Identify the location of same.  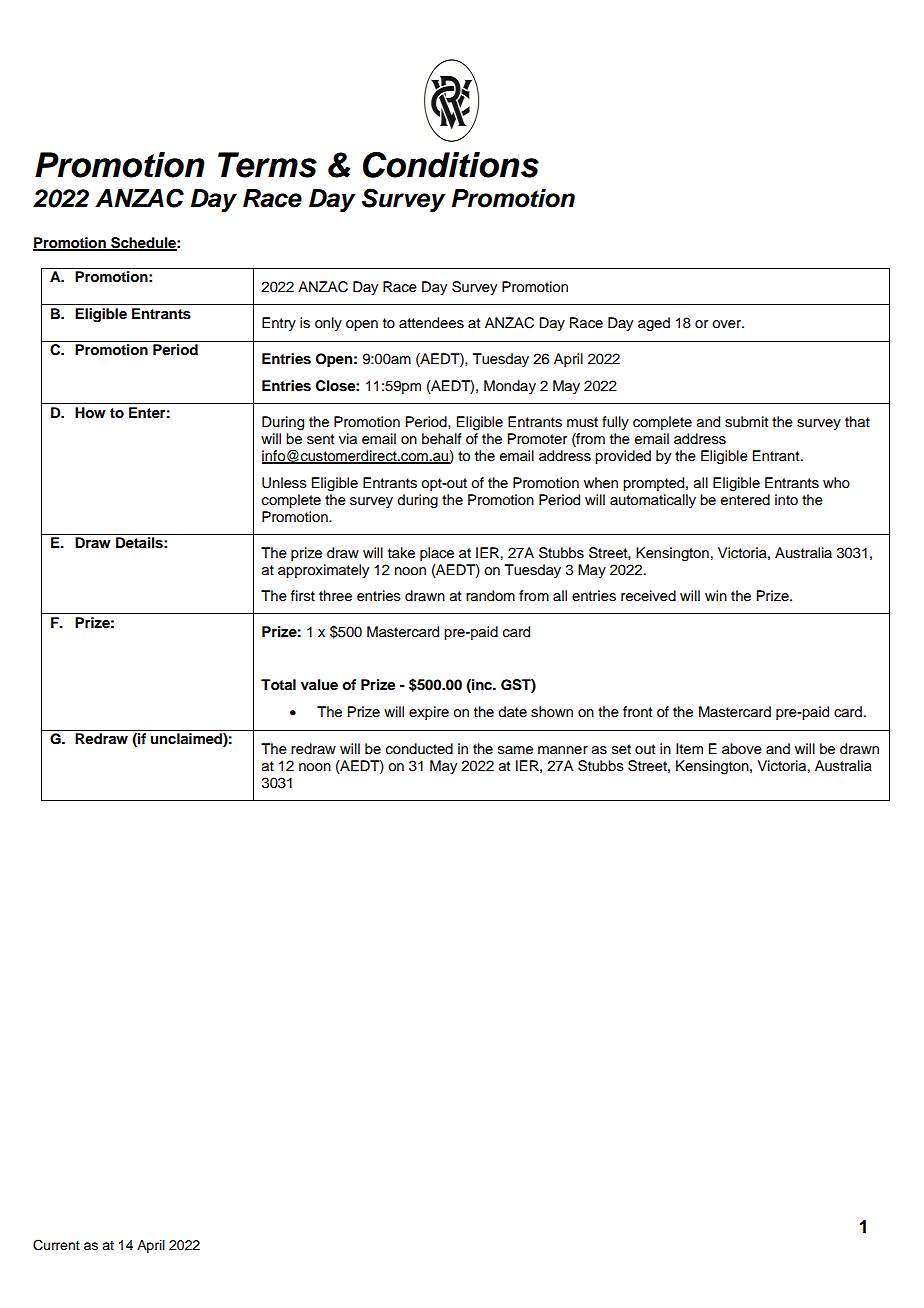
(515, 750).
